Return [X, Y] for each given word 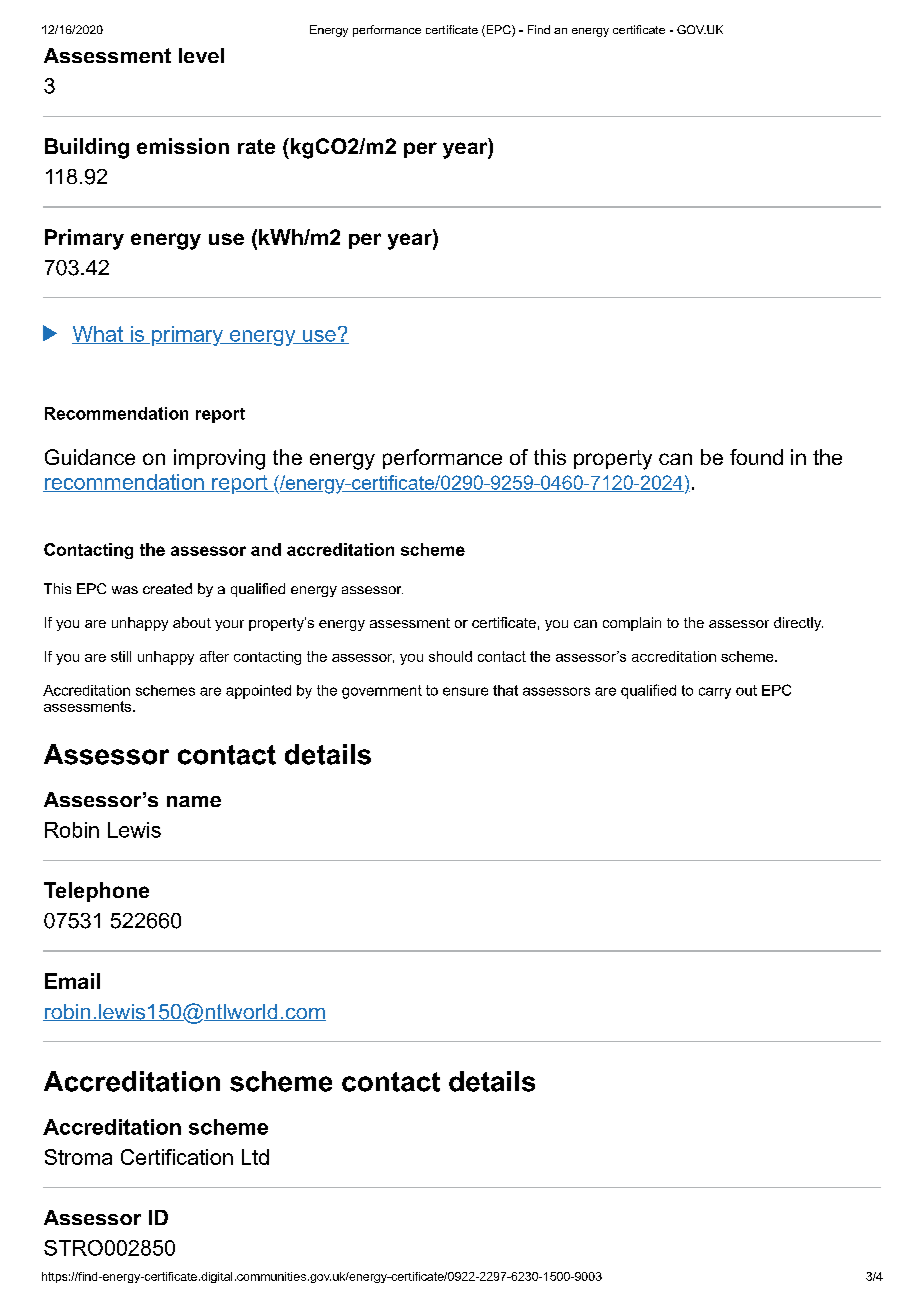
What [98, 335]
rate [256, 146]
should [450, 656]
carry [715, 693]
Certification [177, 1157]
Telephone [96, 892]
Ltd [255, 1157]
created [167, 588]
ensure [465, 691]
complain [632, 624]
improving [219, 459]
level [201, 55]
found [756, 457]
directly [798, 624]
